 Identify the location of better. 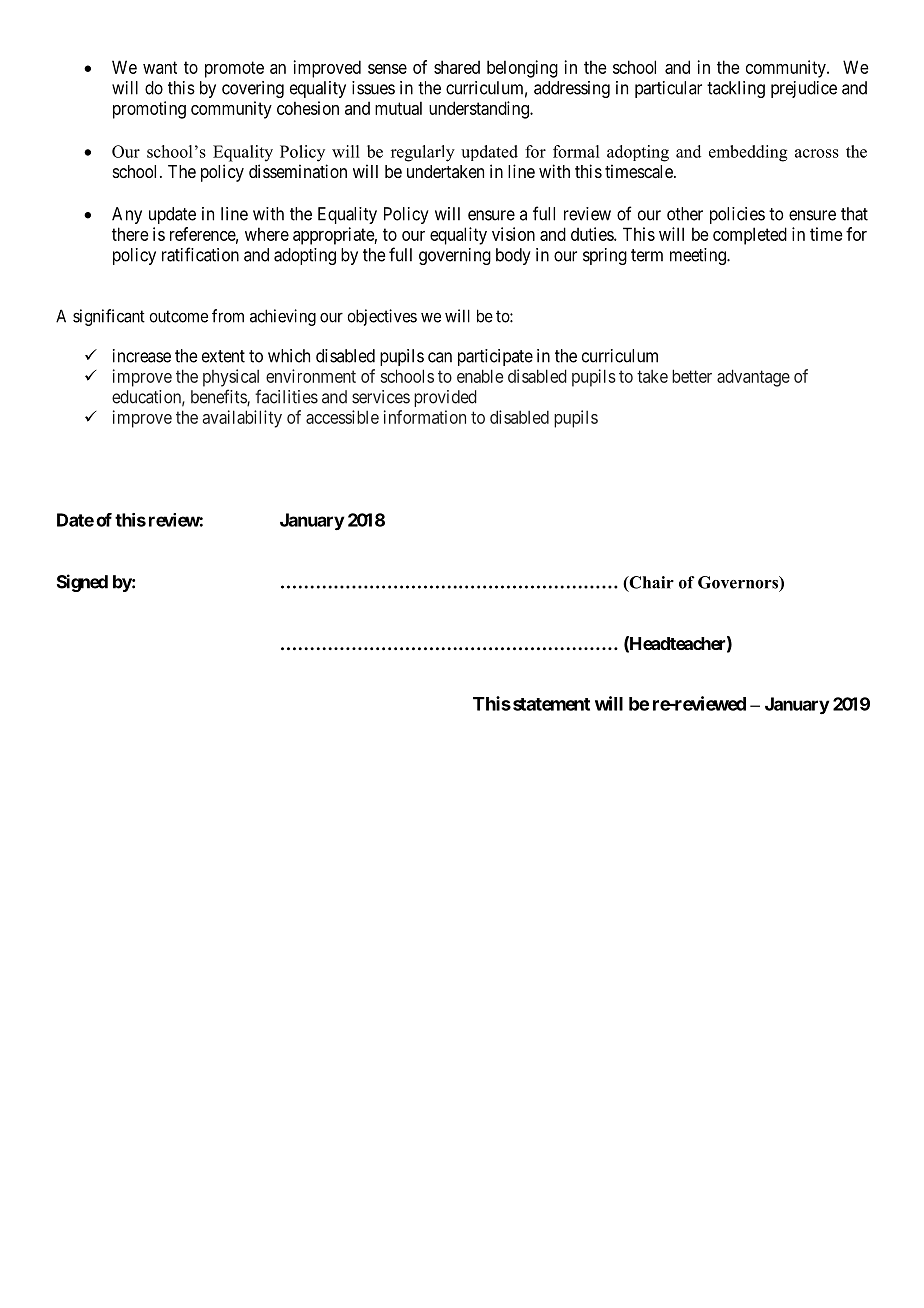
(692, 376).
